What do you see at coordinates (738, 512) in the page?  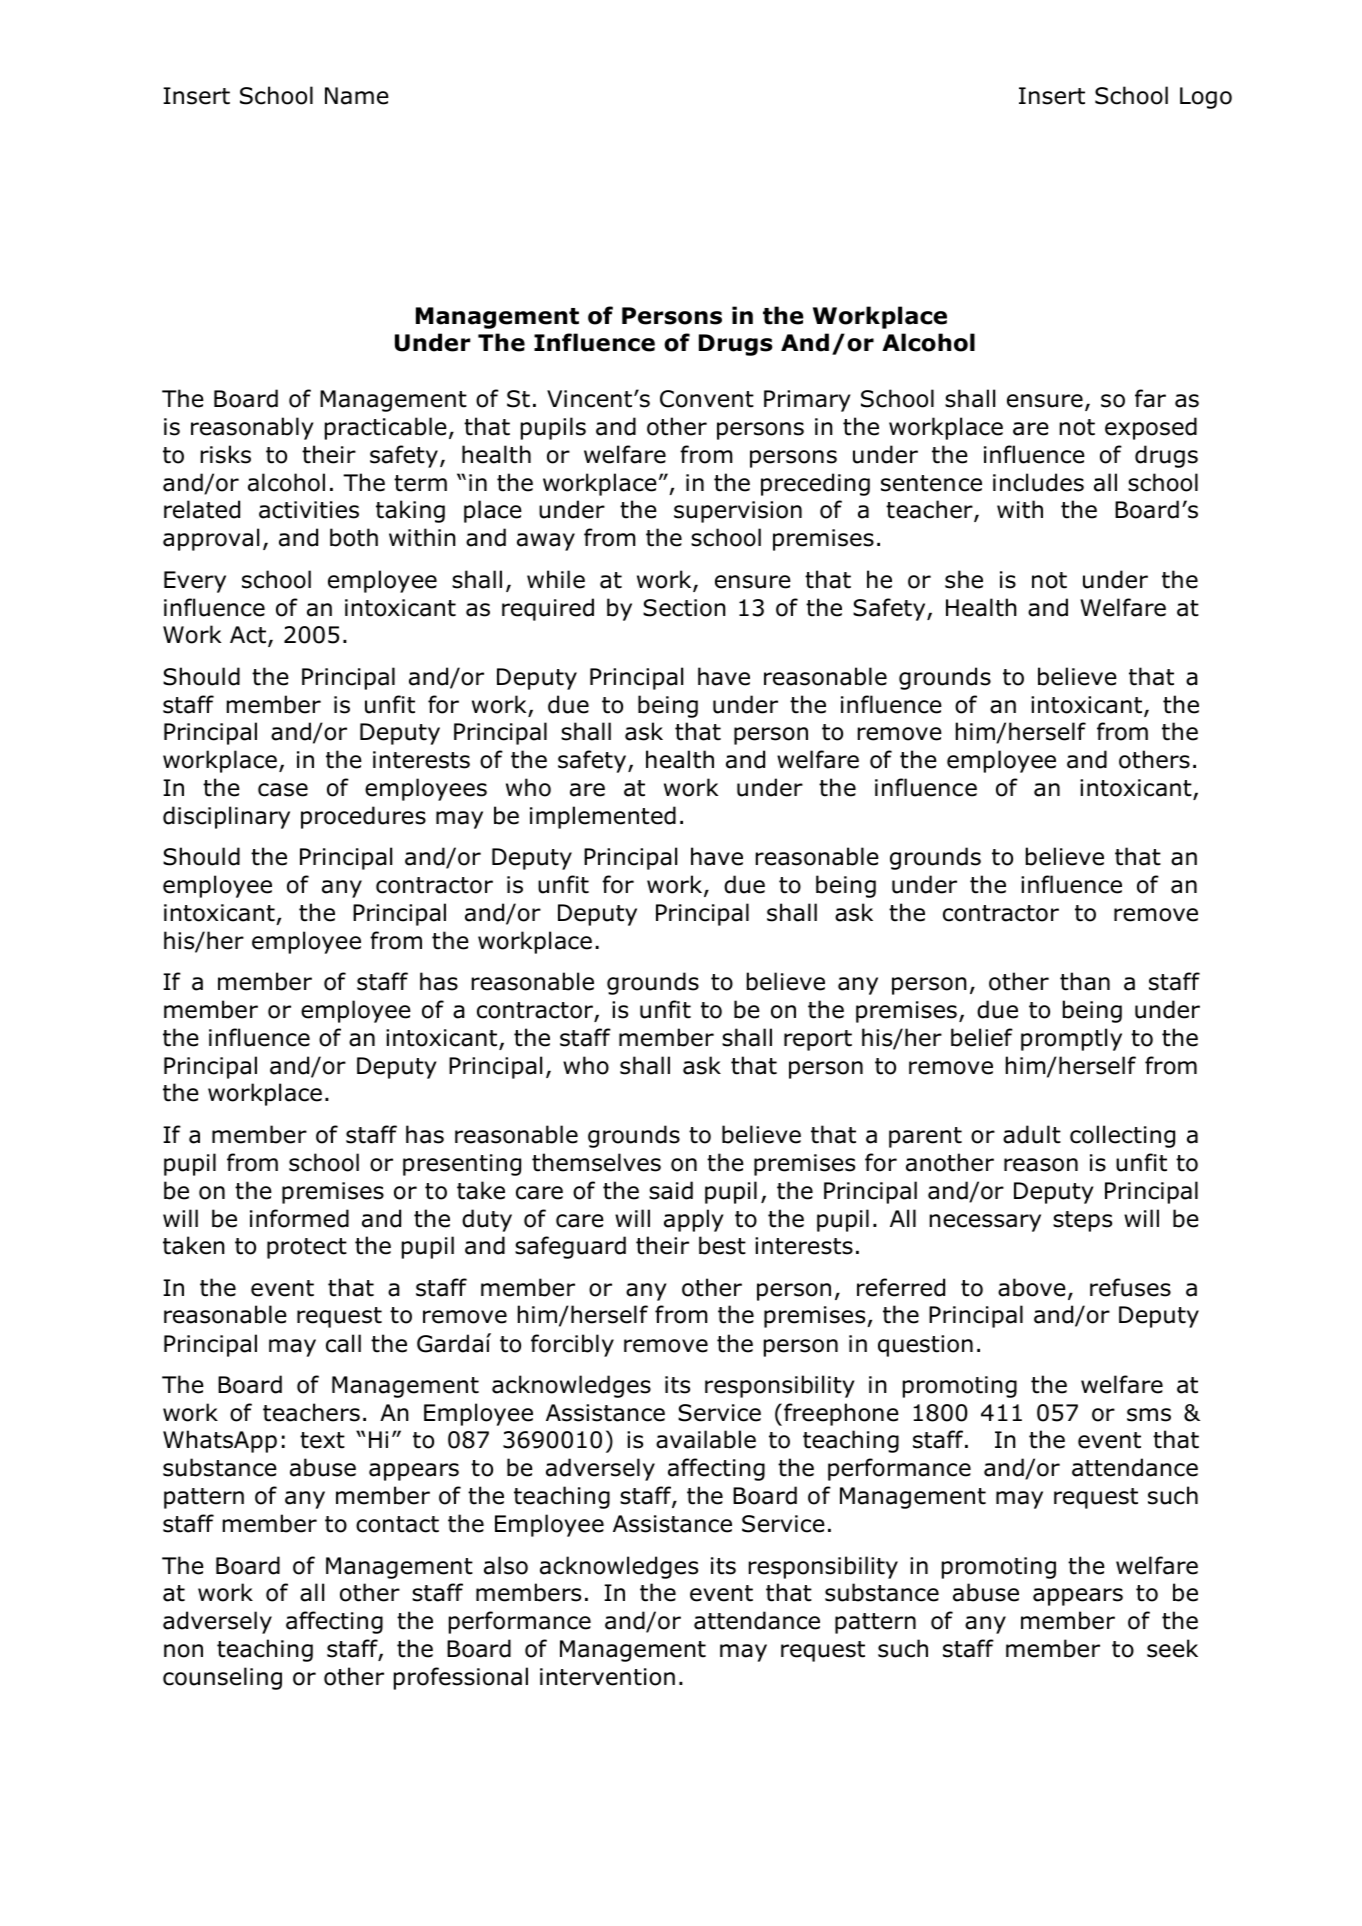 I see `supervision` at bounding box center [738, 512].
